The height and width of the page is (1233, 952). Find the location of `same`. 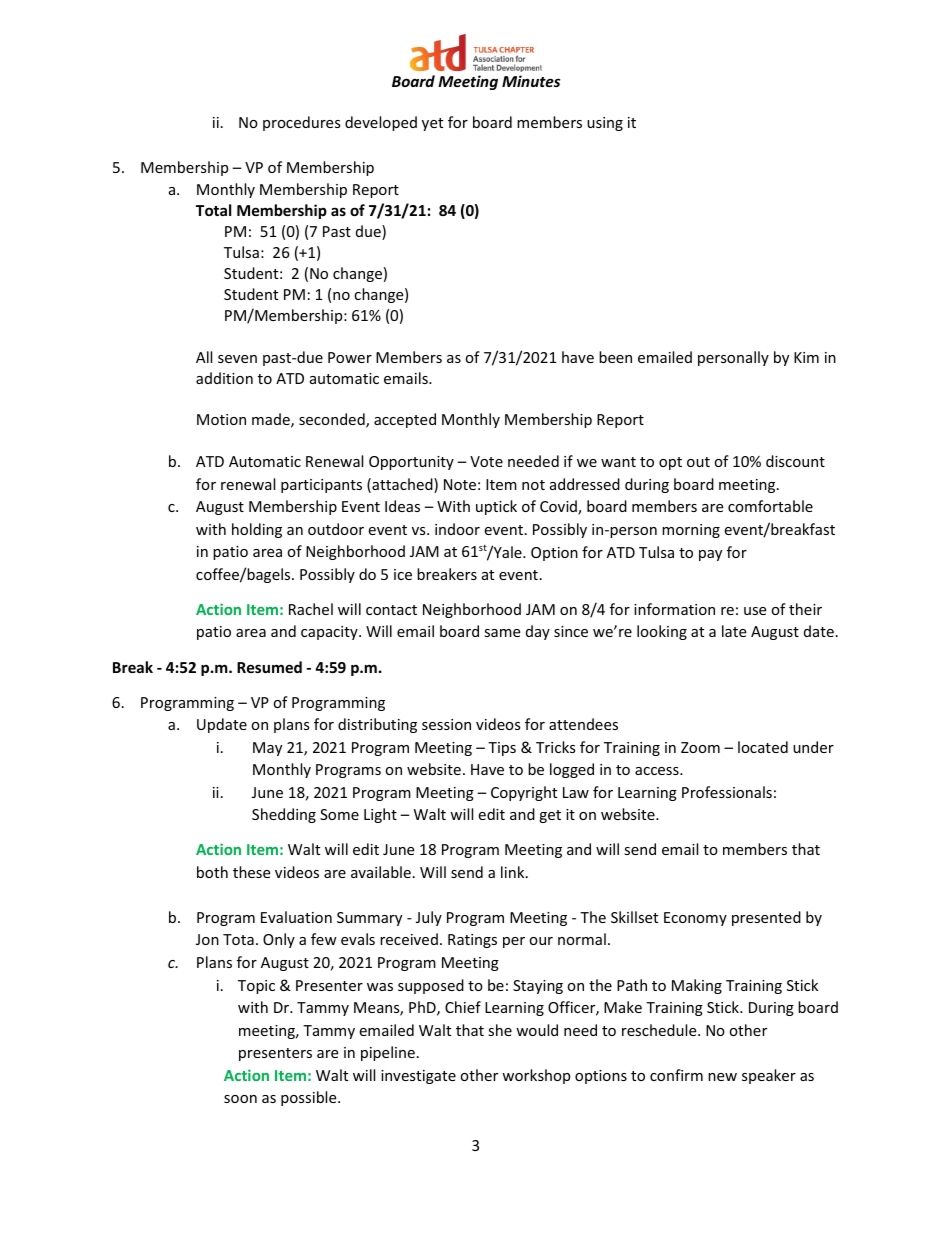

same is located at coordinates (502, 633).
